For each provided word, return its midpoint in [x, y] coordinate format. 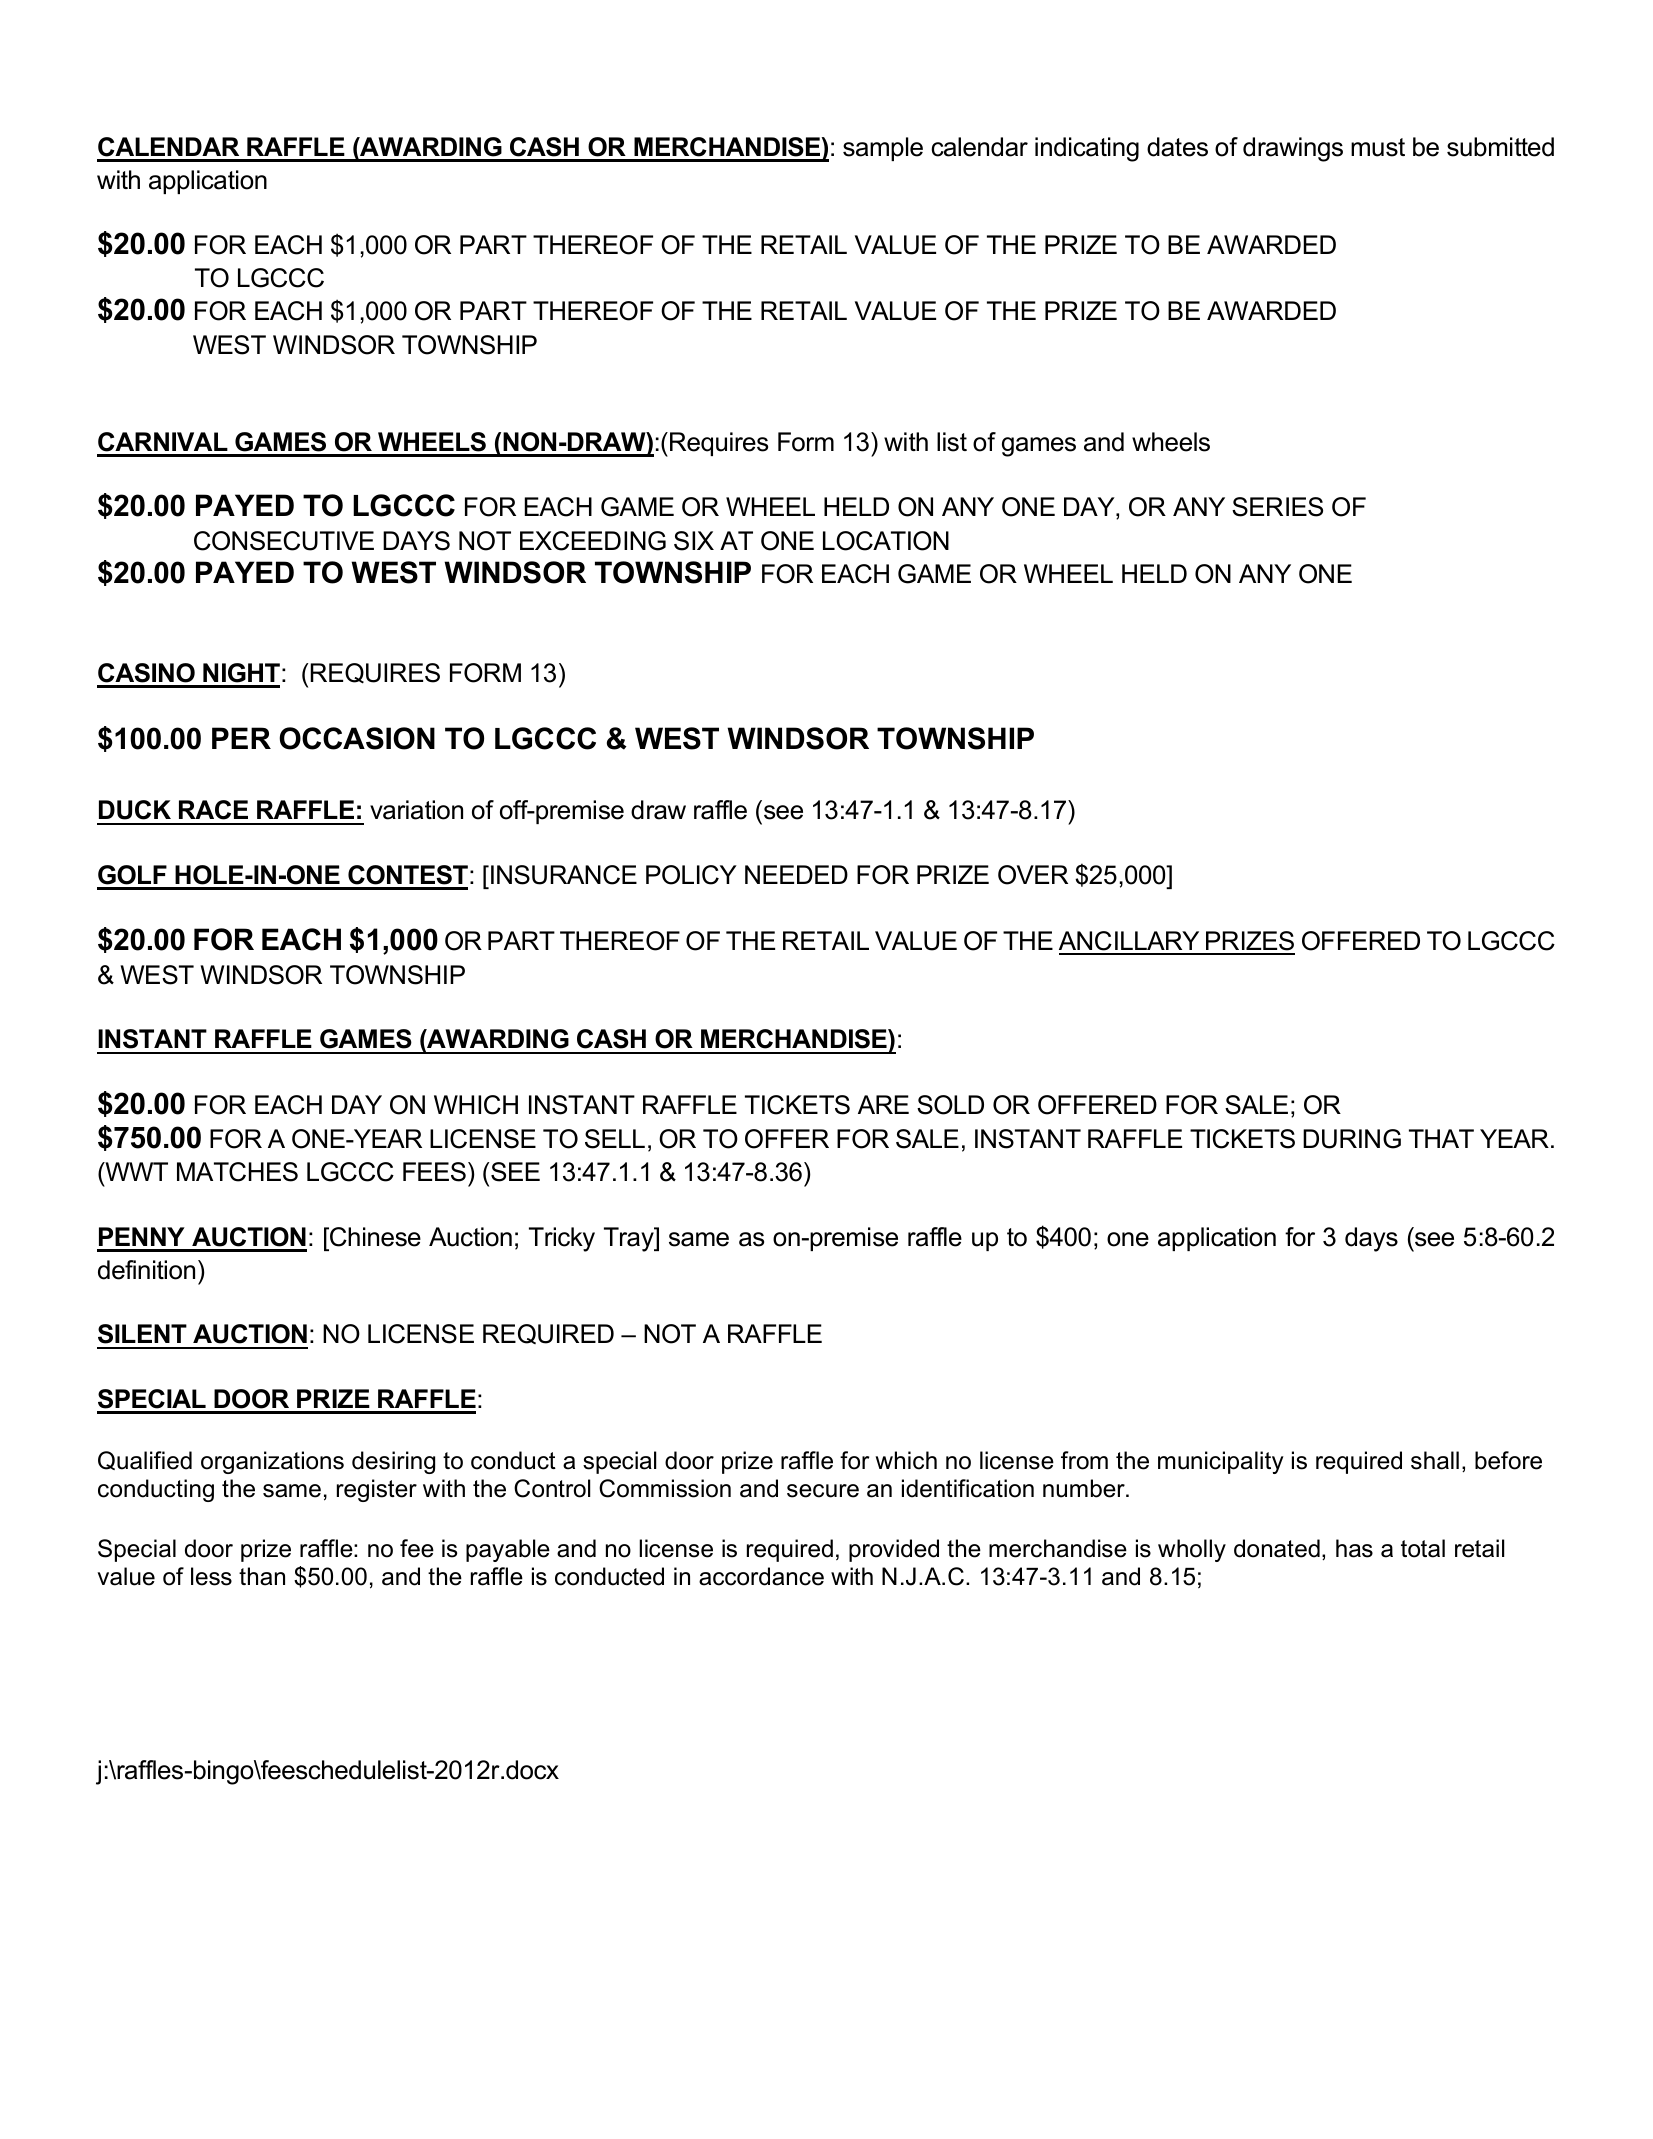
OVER [1033, 875]
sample [883, 149]
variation [416, 810]
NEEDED [796, 874]
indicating [1087, 149]
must [1378, 147]
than [262, 1576]
